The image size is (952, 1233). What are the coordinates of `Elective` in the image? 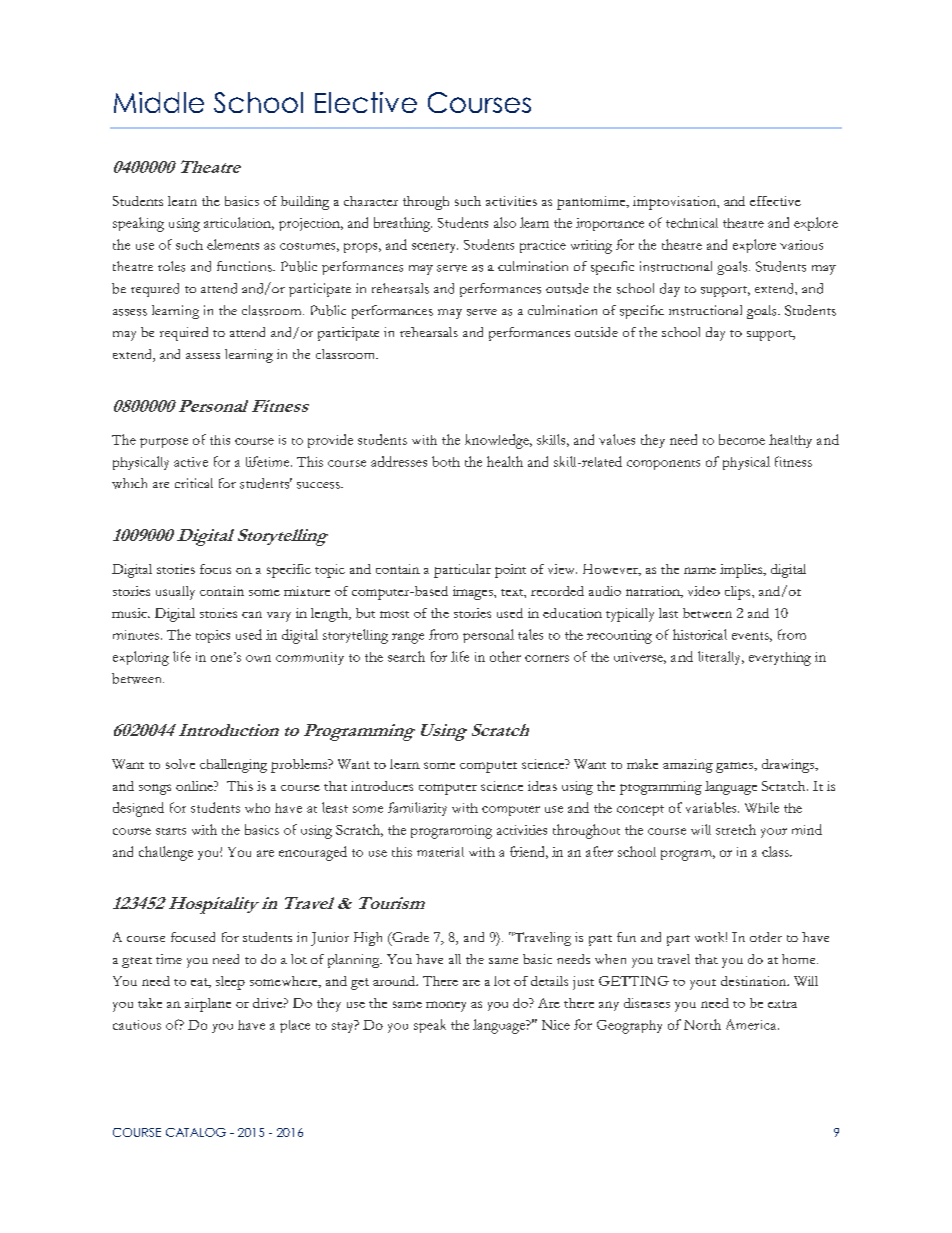 It's located at (366, 102).
